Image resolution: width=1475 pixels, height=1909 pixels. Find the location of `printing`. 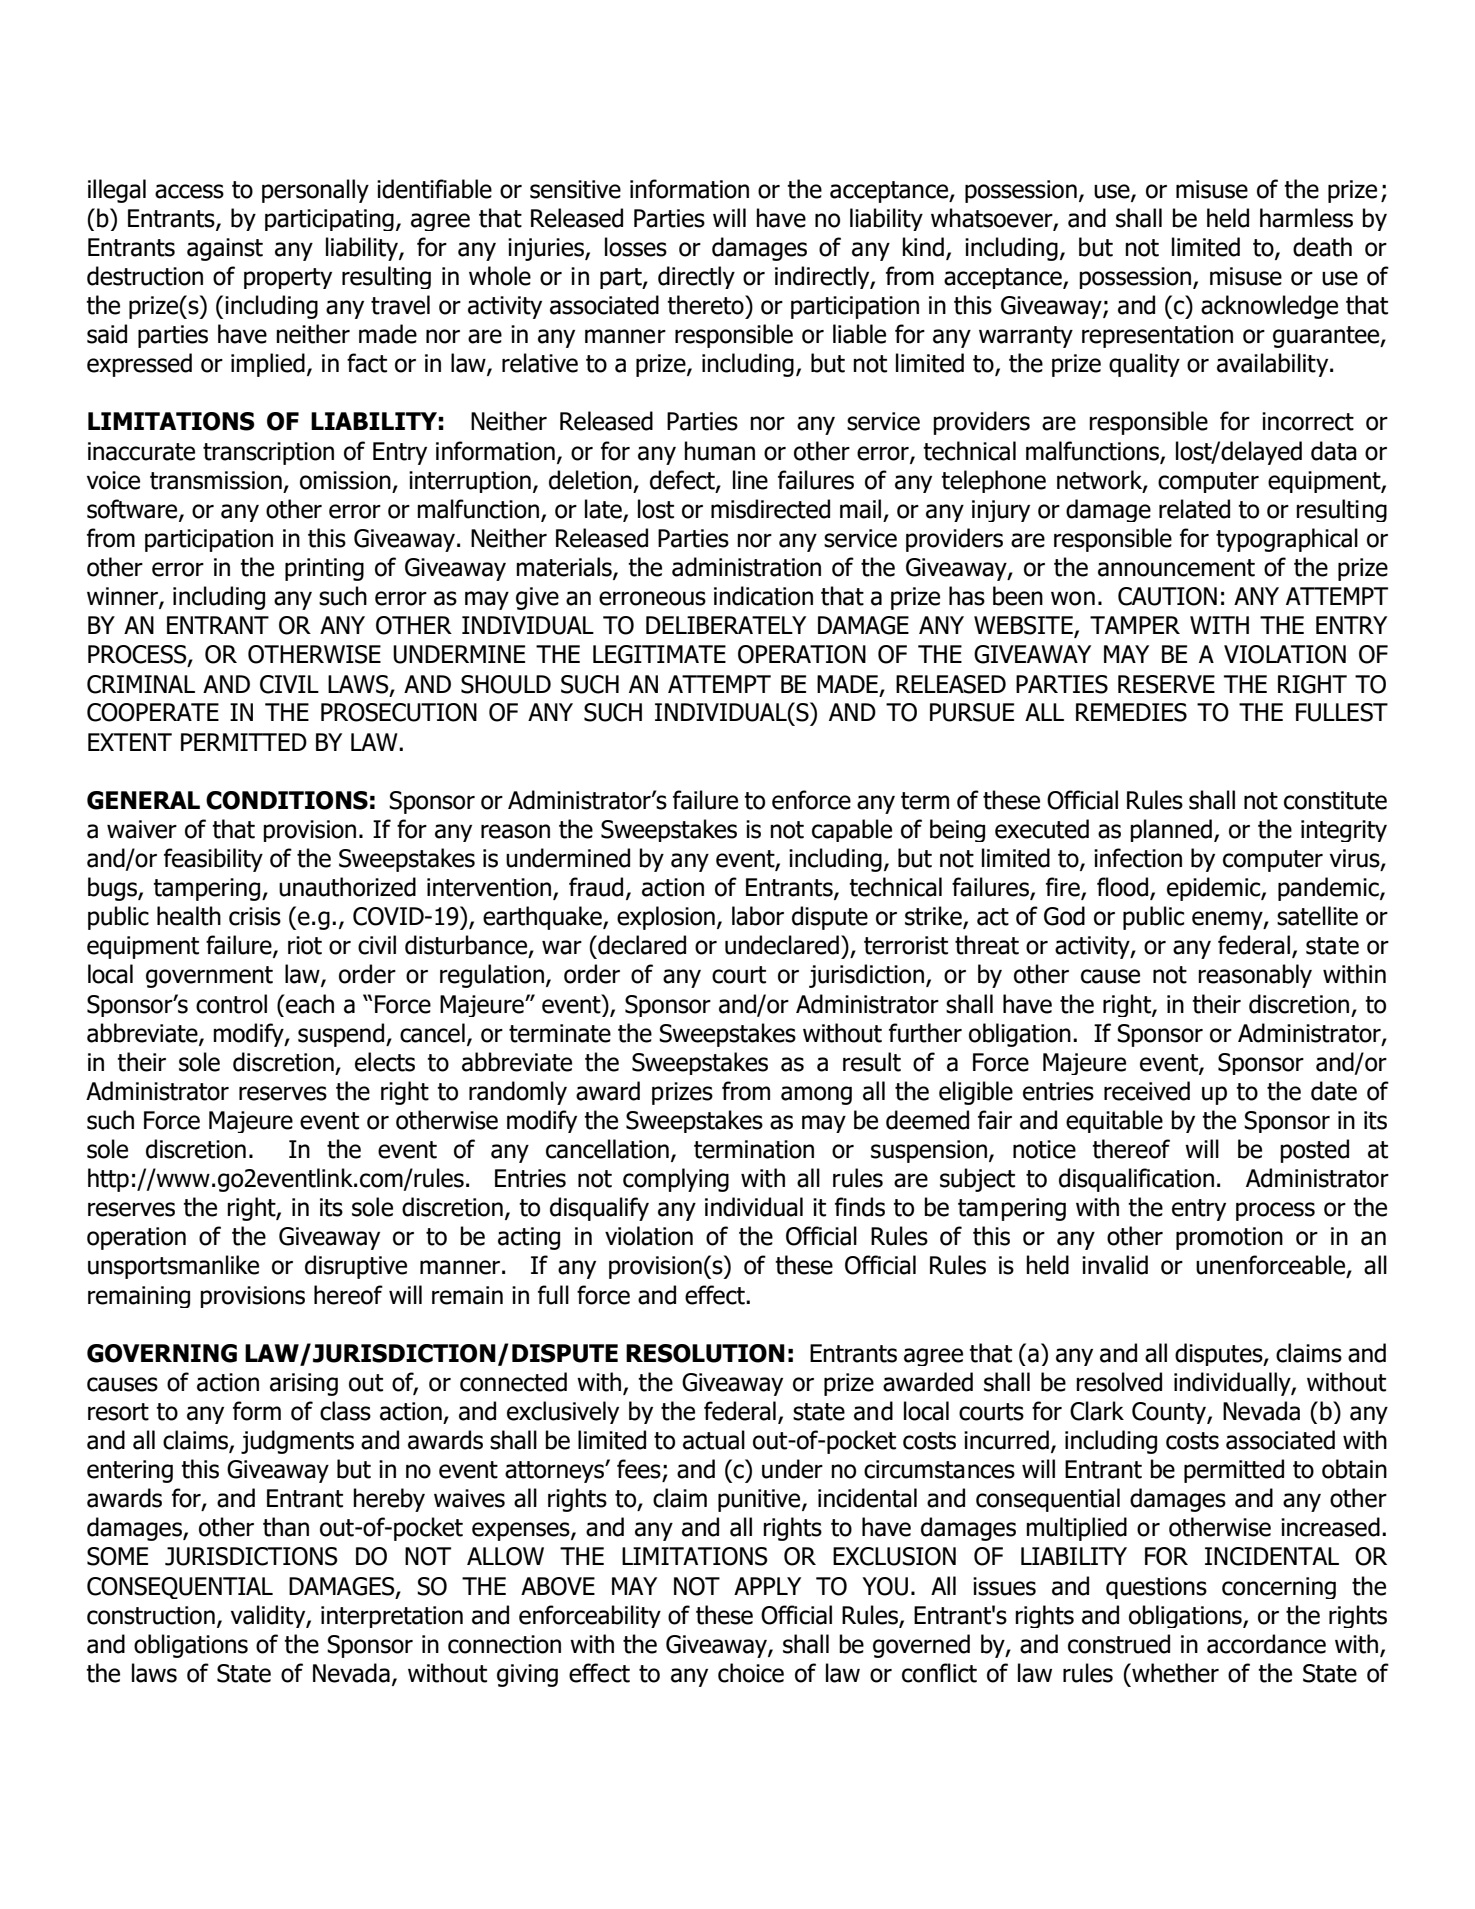

printing is located at coordinates (324, 569).
